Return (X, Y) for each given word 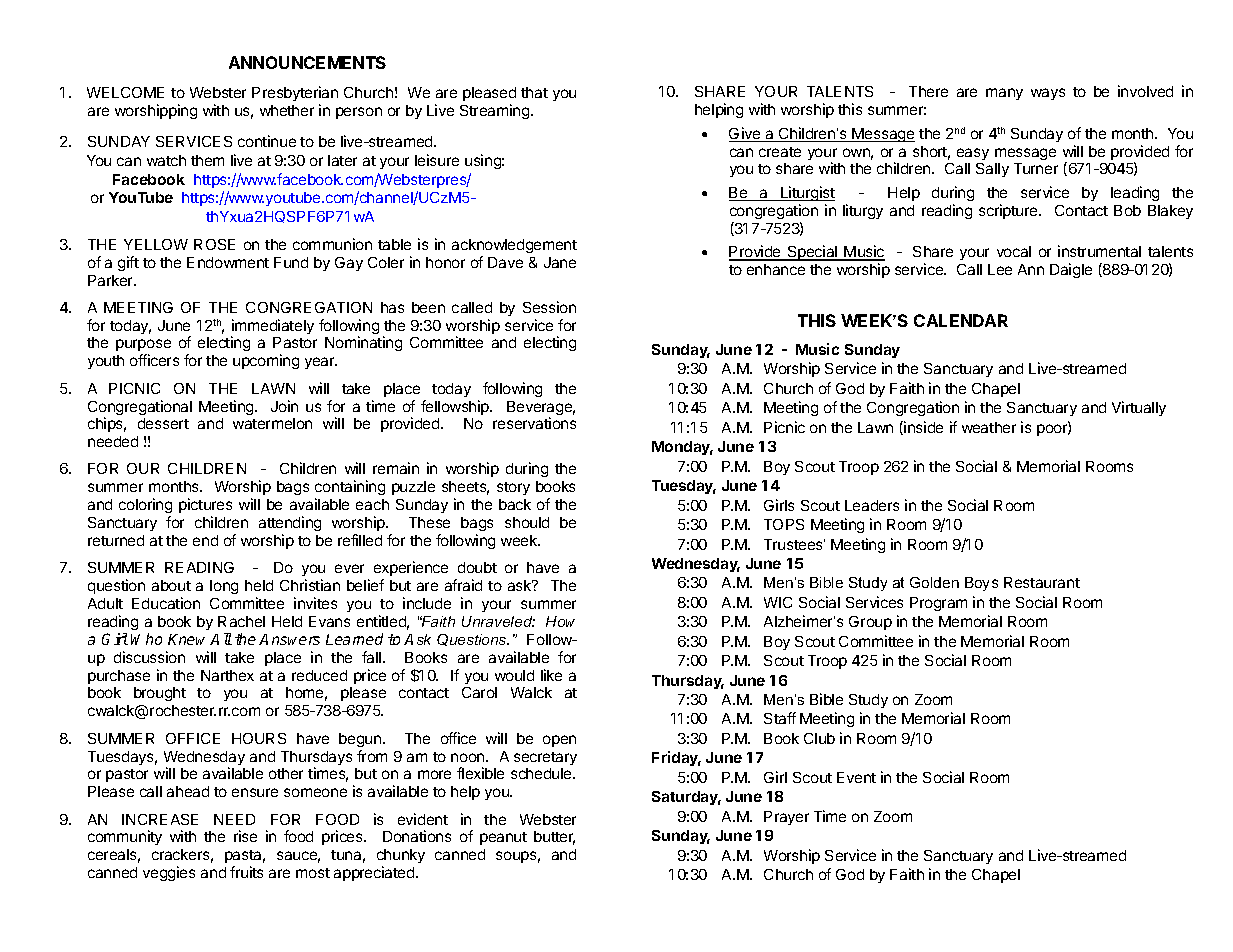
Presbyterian (295, 93)
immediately (272, 328)
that (534, 92)
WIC (778, 602)
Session (549, 307)
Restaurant (1042, 582)
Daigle (1071, 270)
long (224, 587)
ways (1048, 94)
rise (245, 836)
